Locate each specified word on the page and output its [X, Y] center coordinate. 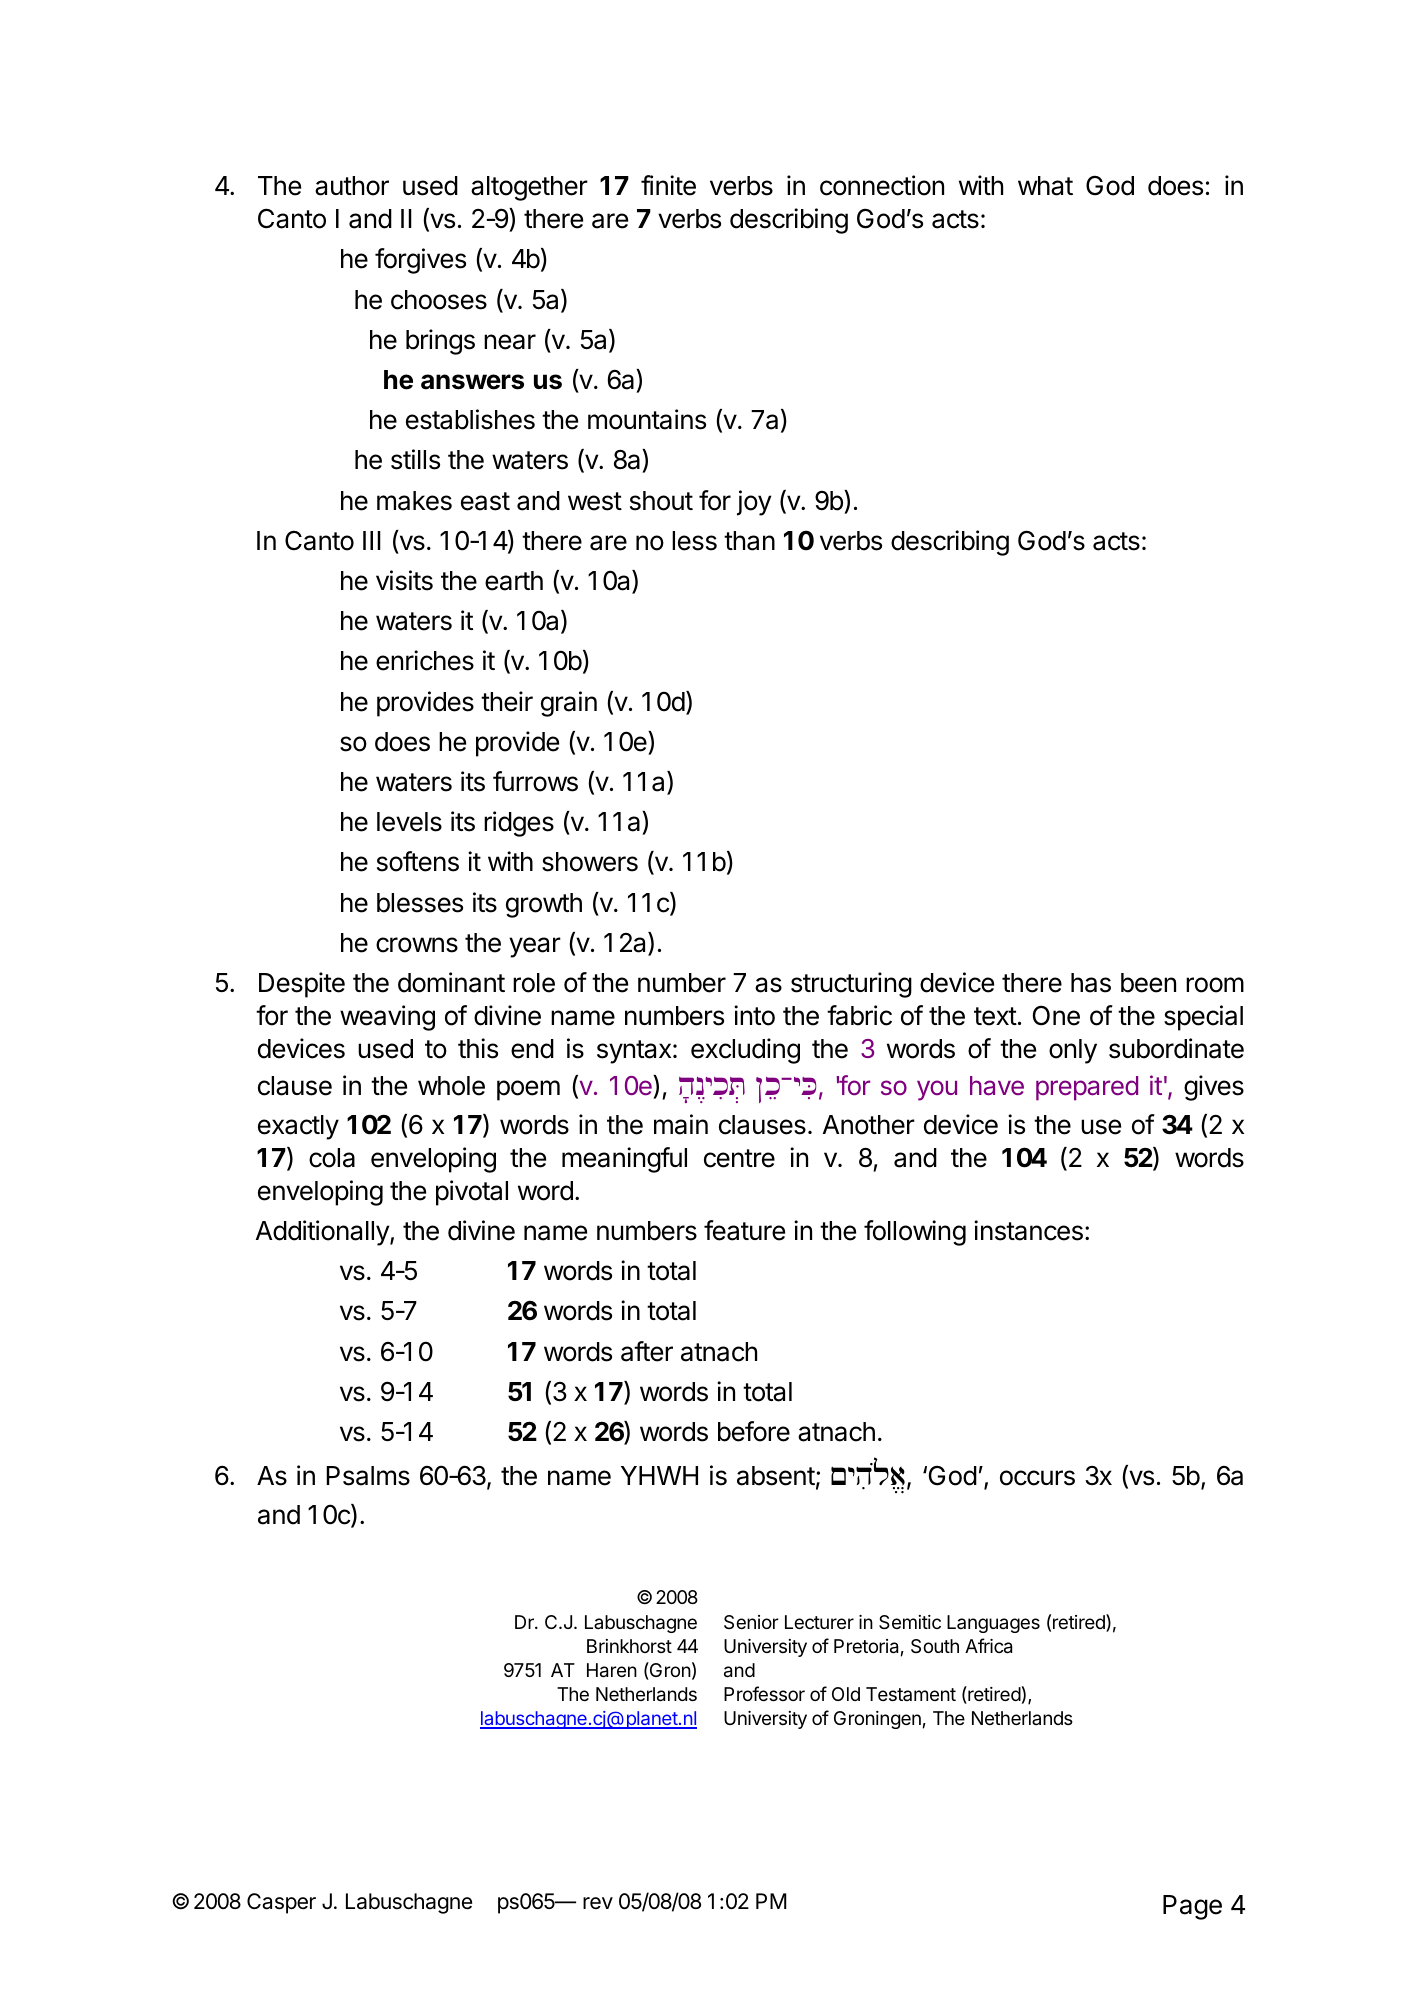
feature [744, 1230]
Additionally [323, 1233]
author [352, 186]
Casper [281, 1903]
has [1091, 983]
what [1045, 186]
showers [590, 862]
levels [409, 822]
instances [1028, 1230]
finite [668, 185]
